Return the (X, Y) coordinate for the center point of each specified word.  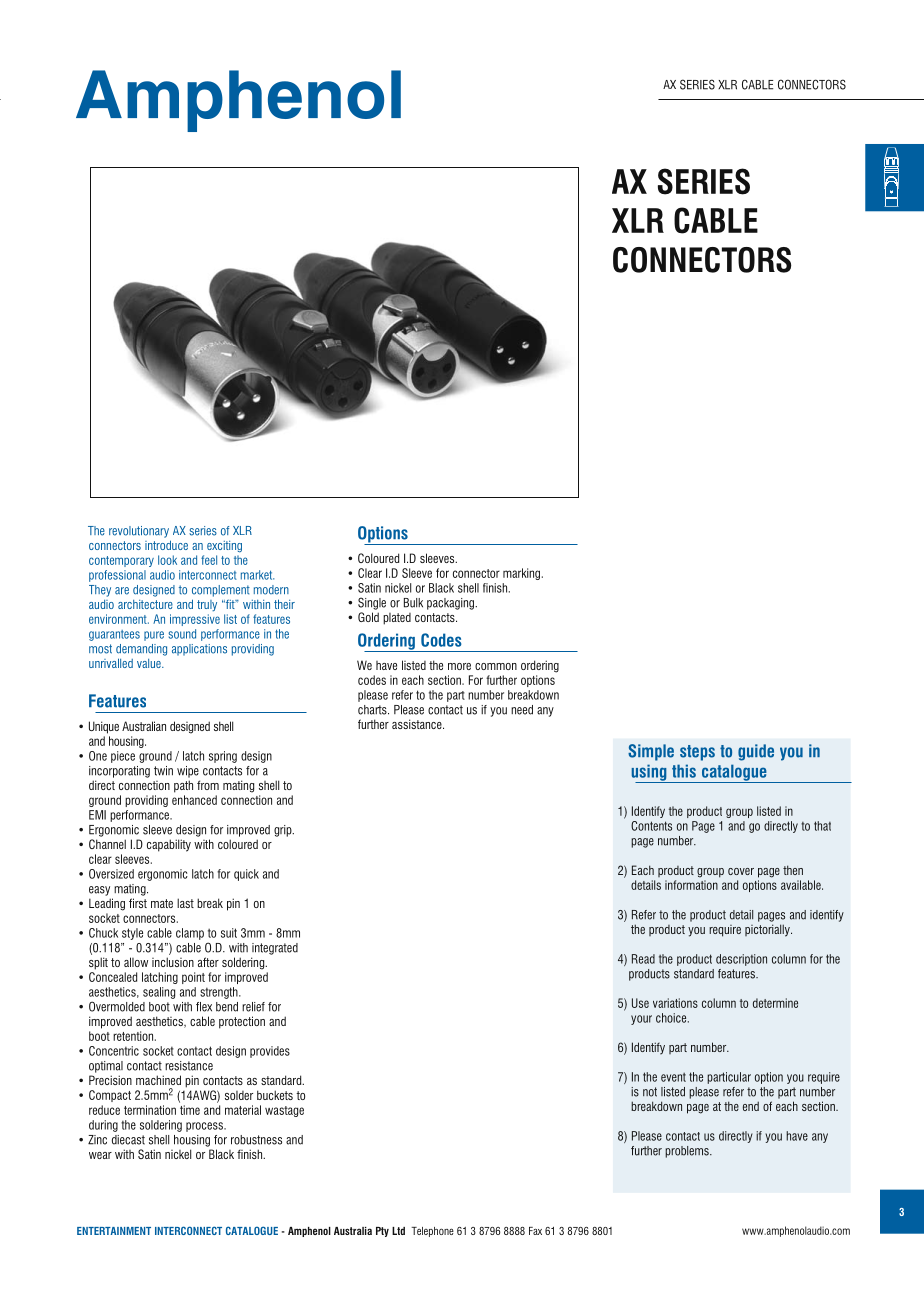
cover (741, 871)
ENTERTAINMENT (114, 1231)
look (167, 560)
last (185, 903)
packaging (451, 604)
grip (284, 831)
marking (521, 574)
